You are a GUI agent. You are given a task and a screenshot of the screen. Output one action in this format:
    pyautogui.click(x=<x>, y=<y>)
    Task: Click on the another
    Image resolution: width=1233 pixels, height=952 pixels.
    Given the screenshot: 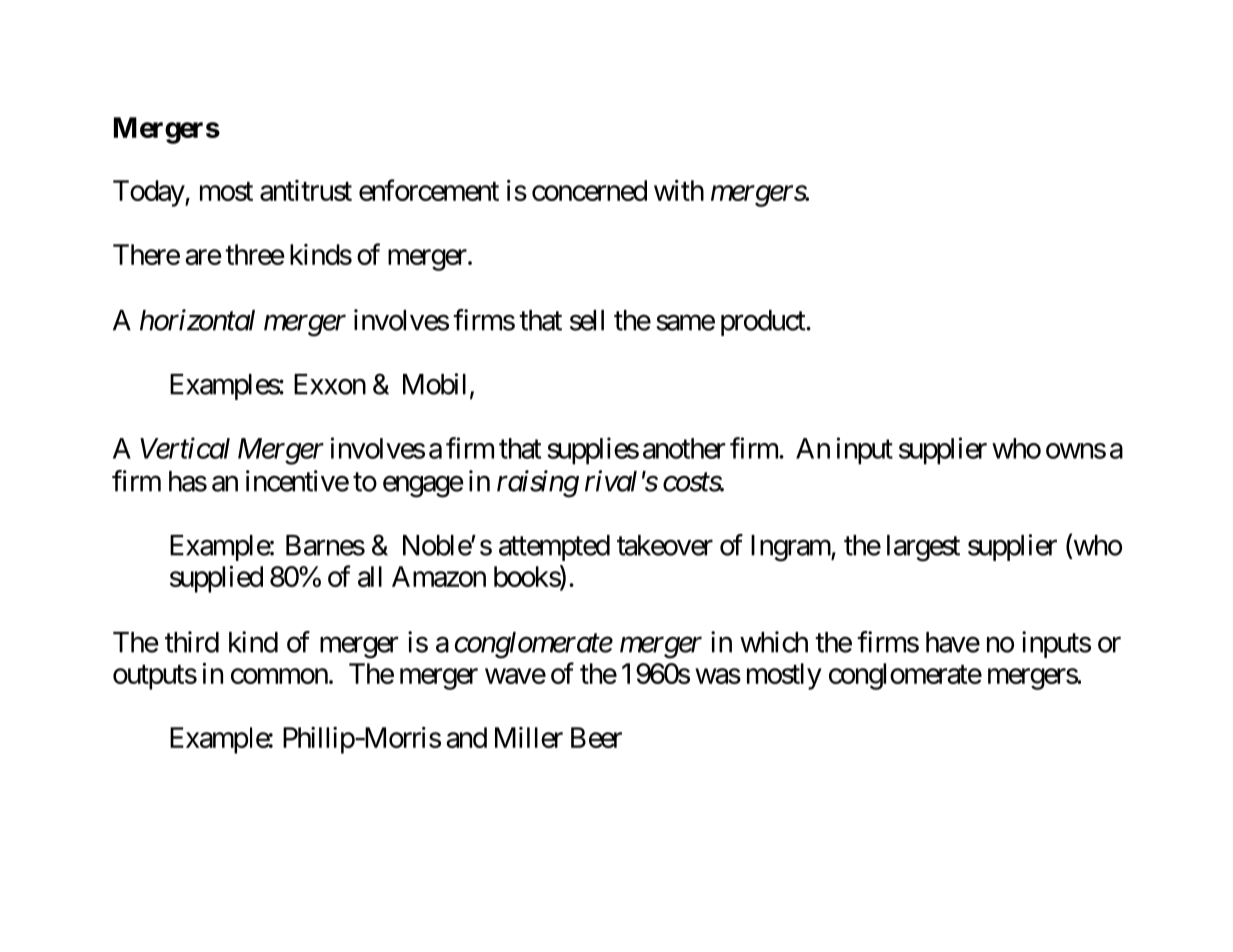 What is the action you would take?
    pyautogui.click(x=684, y=448)
